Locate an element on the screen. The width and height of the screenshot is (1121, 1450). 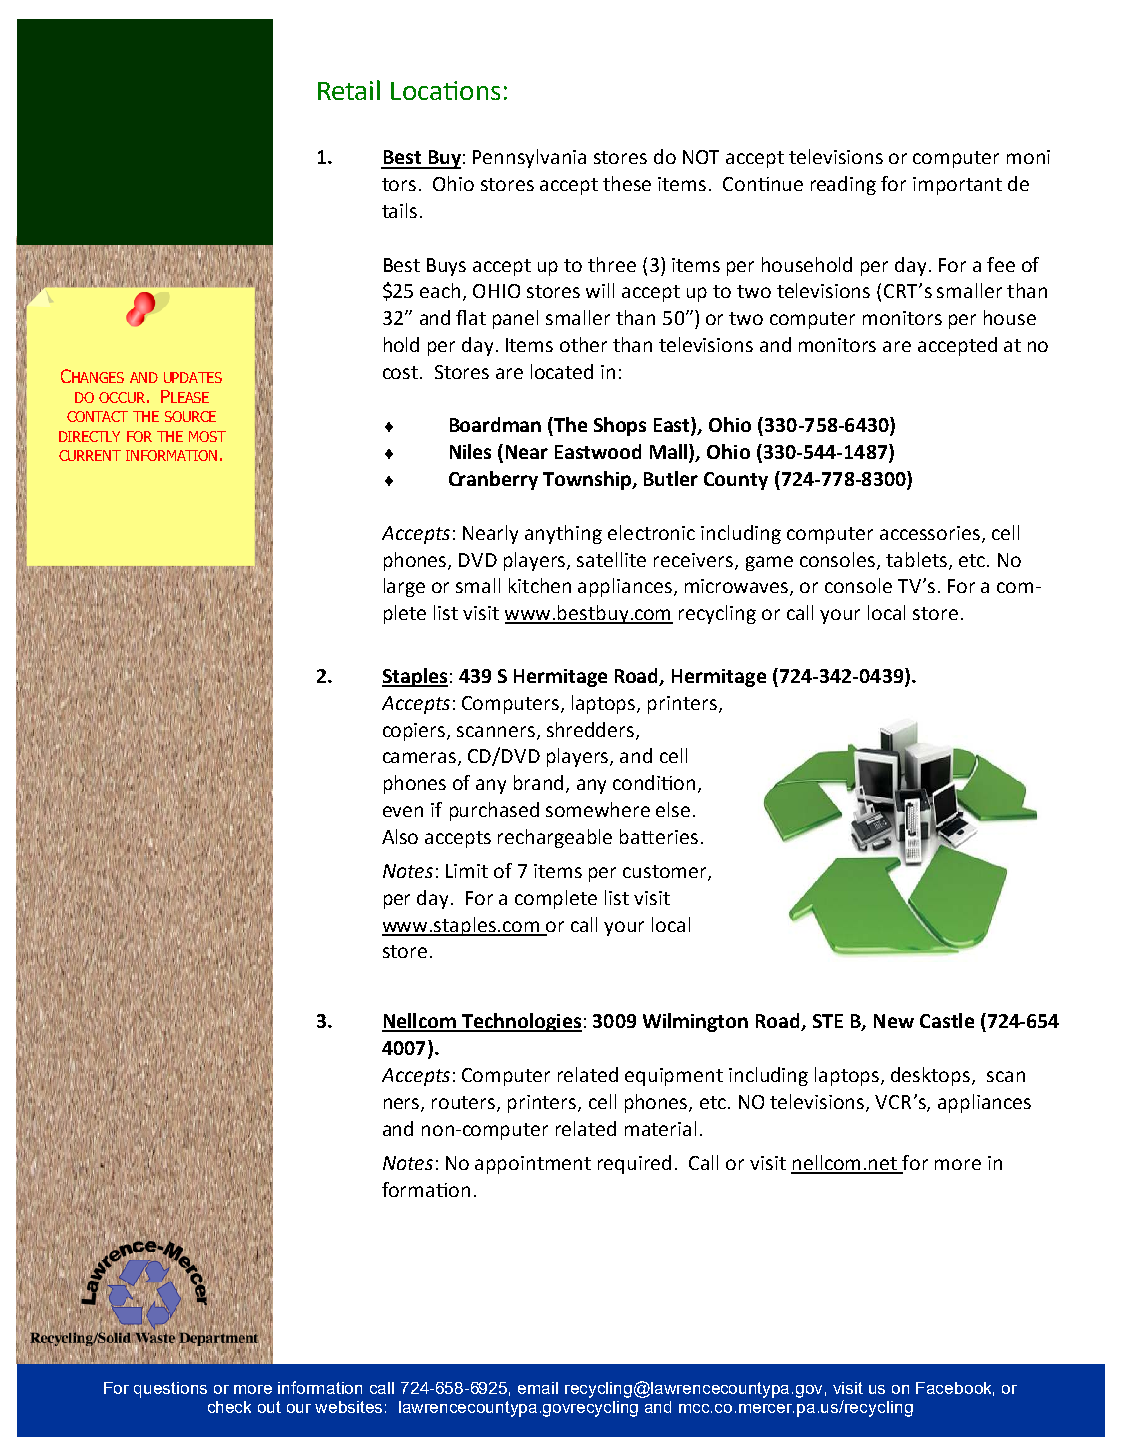
accessories is located at coordinates (930, 533).
